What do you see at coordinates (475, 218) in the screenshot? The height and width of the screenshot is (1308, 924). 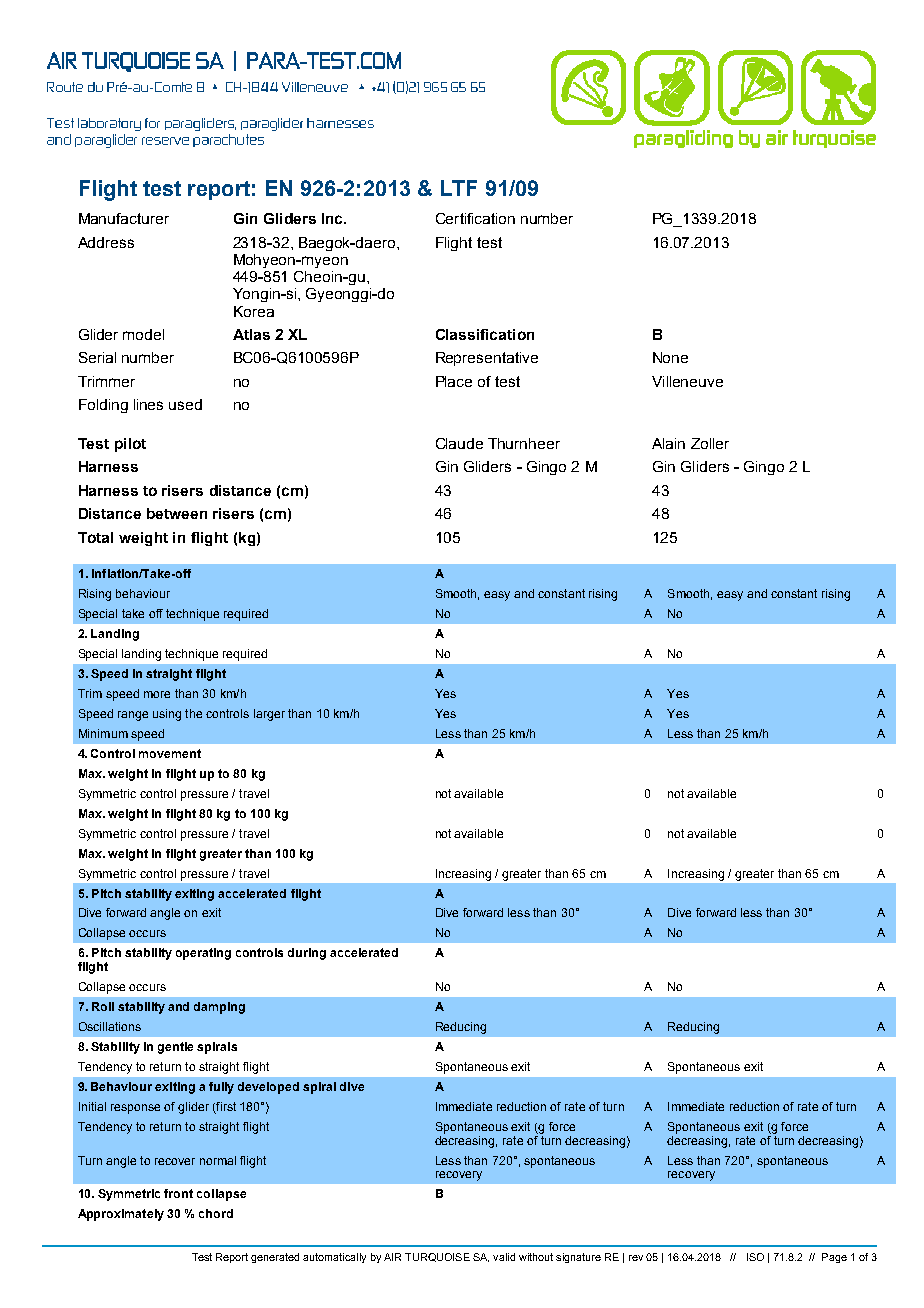 I see `Certification` at bounding box center [475, 218].
